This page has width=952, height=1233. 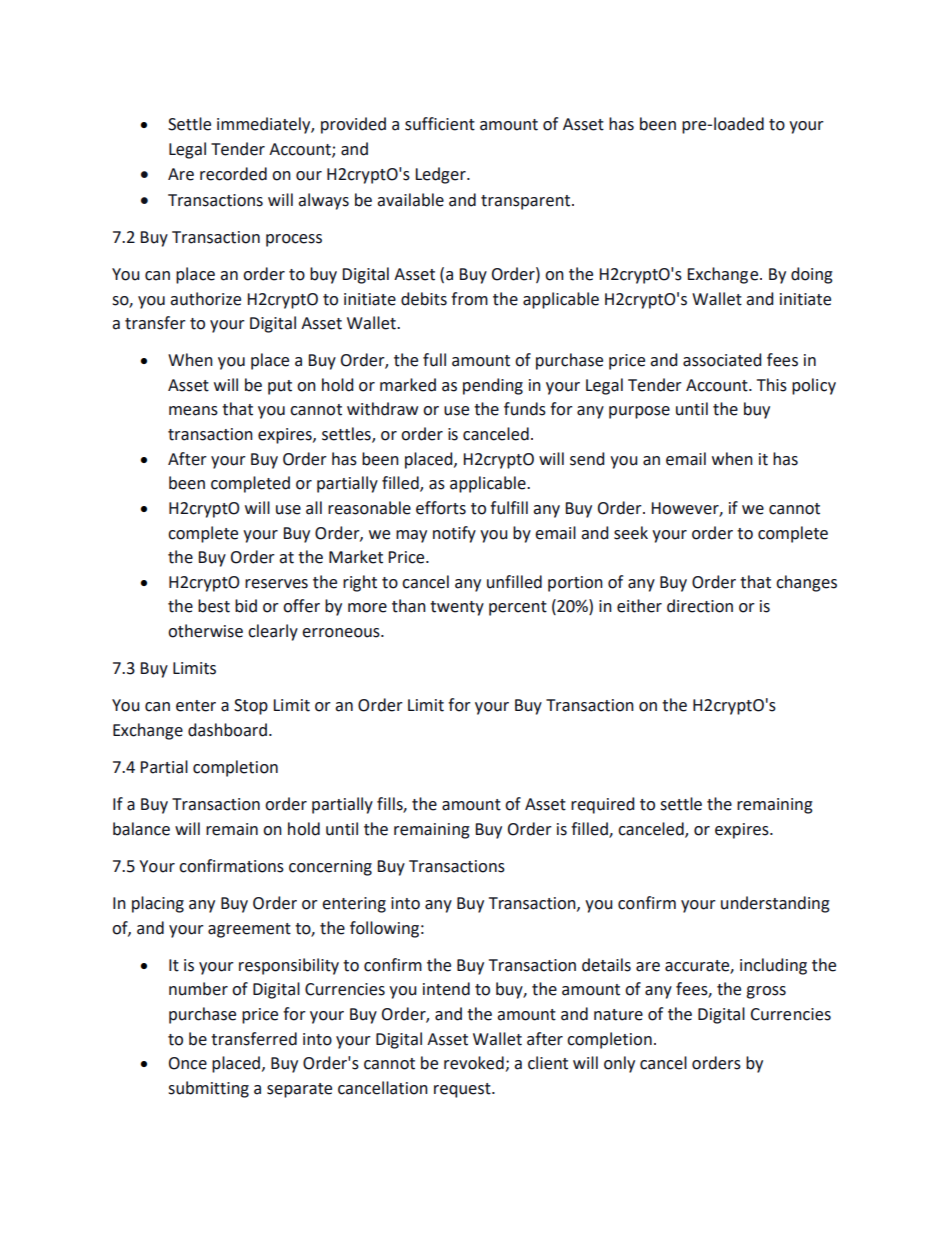 I want to click on best, so click(x=214, y=606).
